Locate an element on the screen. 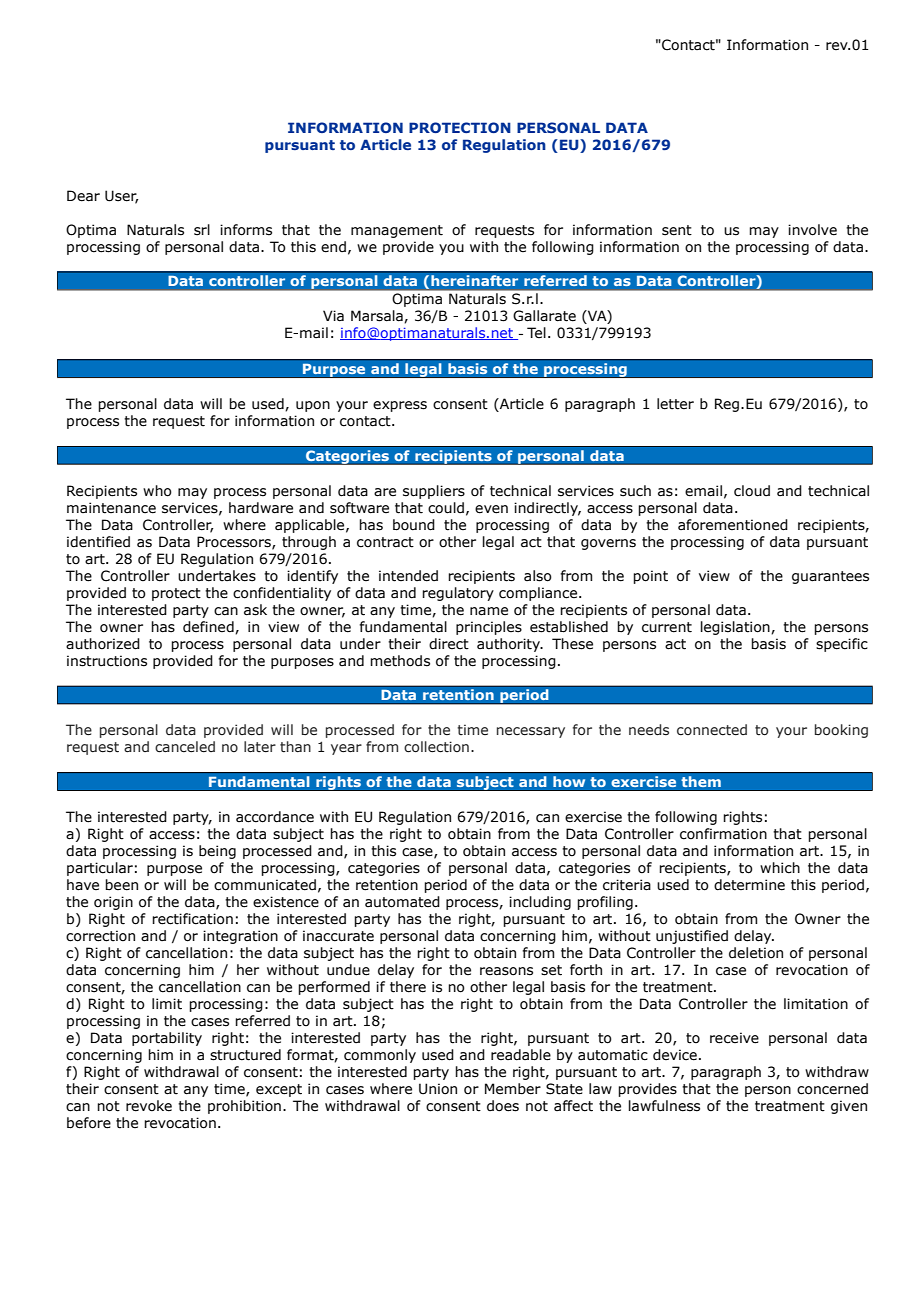  who is located at coordinates (157, 491).
